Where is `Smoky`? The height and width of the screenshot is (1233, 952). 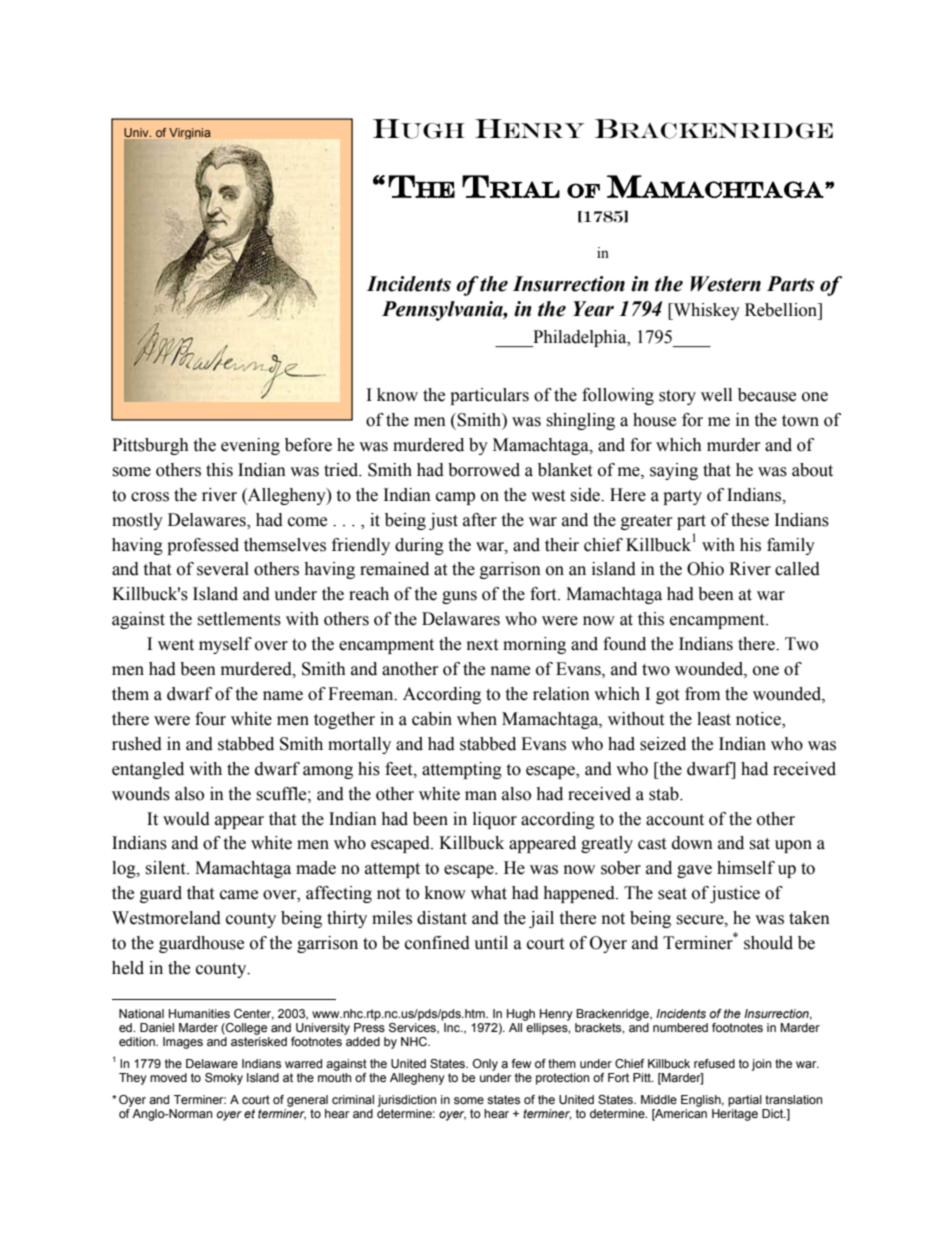
Smoky is located at coordinates (224, 1079).
